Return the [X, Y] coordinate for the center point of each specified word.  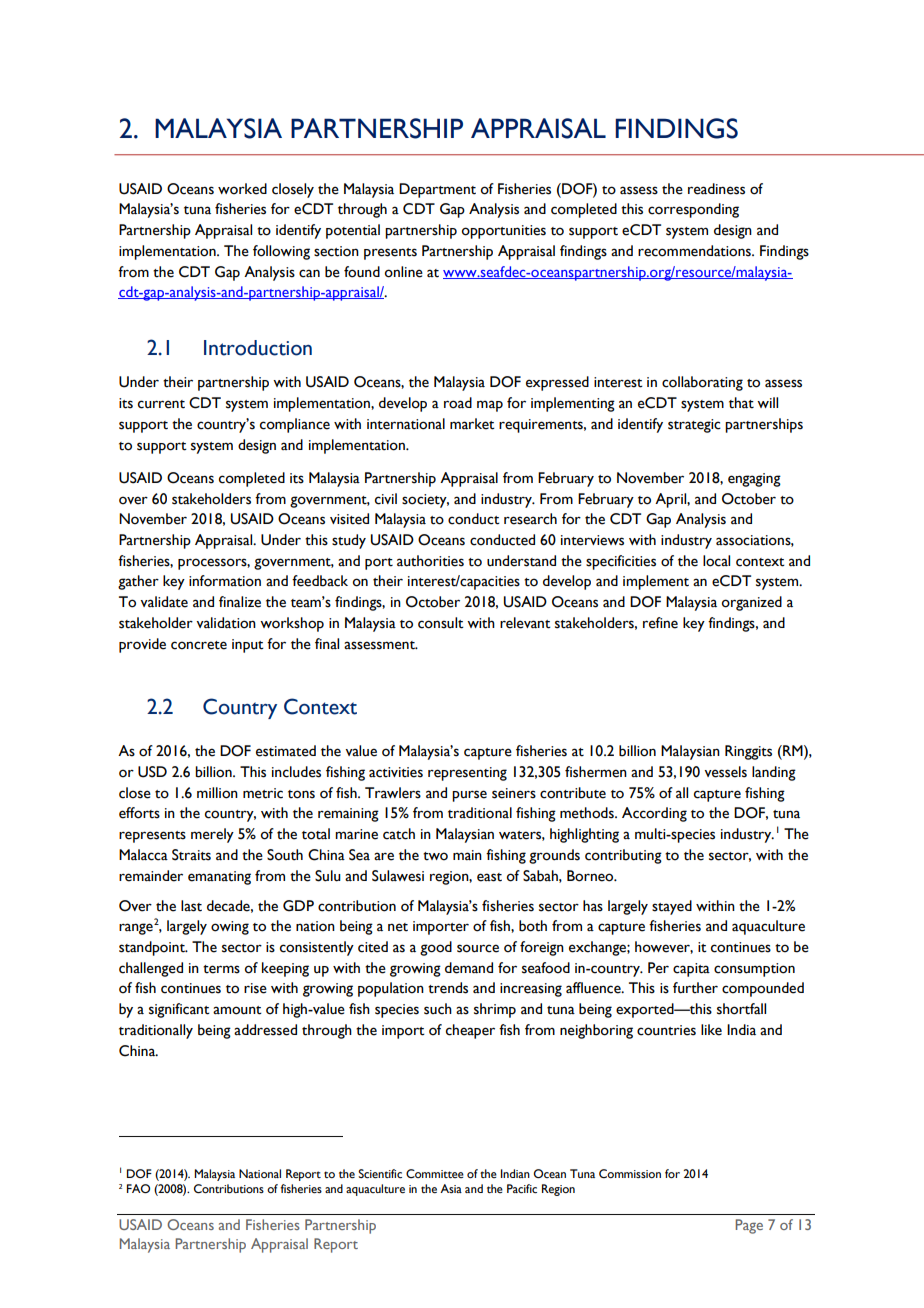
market [472, 424]
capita [691, 970]
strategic [694, 426]
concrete [199, 645]
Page [749, 1226]
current [161, 404]
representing [467, 774]
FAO [138, 1188]
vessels [725, 772]
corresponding [693, 210]
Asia [451, 1188]
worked [242, 189]
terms [221, 969]
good [436, 948]
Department [437, 190]
